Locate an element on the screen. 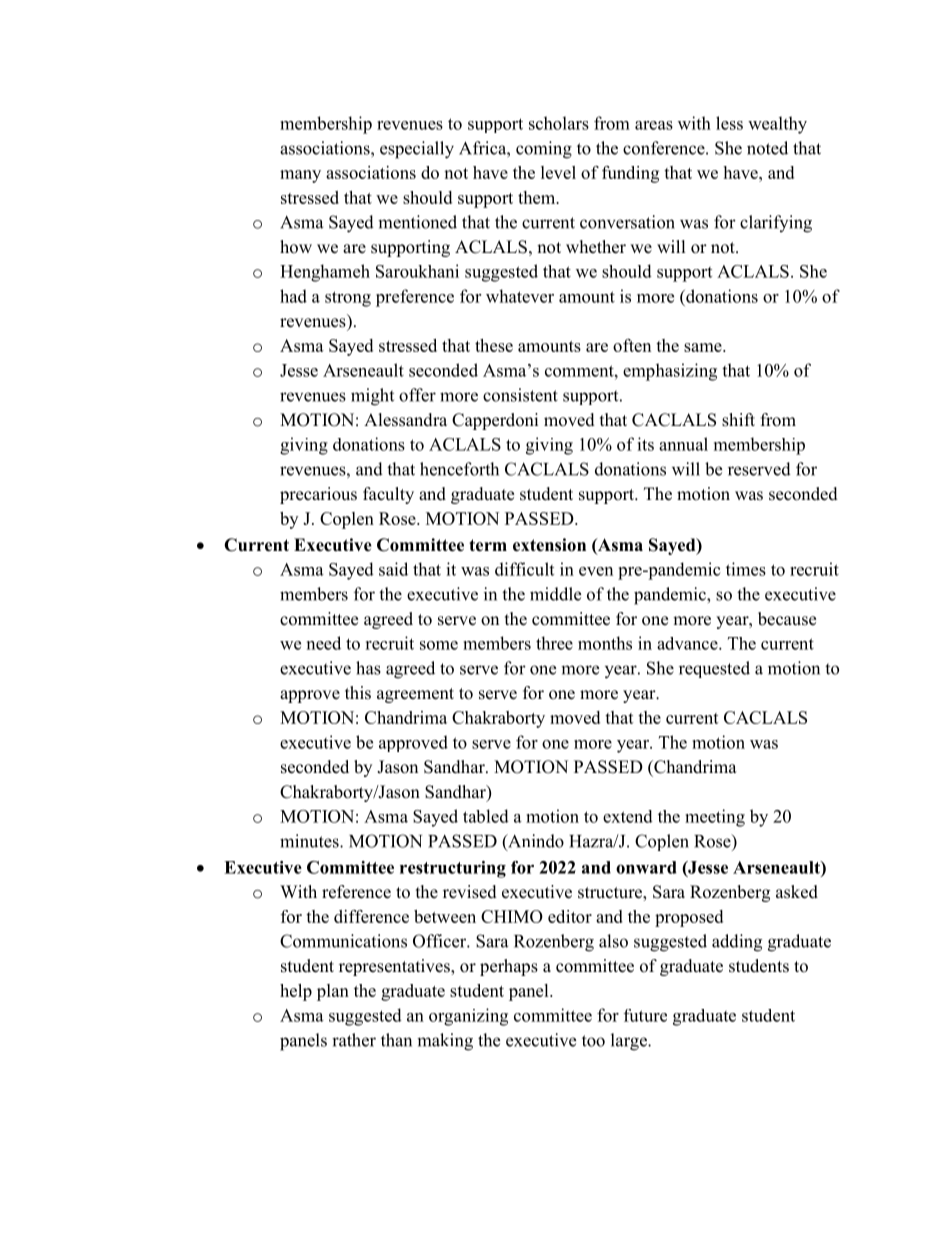 The height and width of the screenshot is (1233, 952). coming is located at coordinates (544, 150).
